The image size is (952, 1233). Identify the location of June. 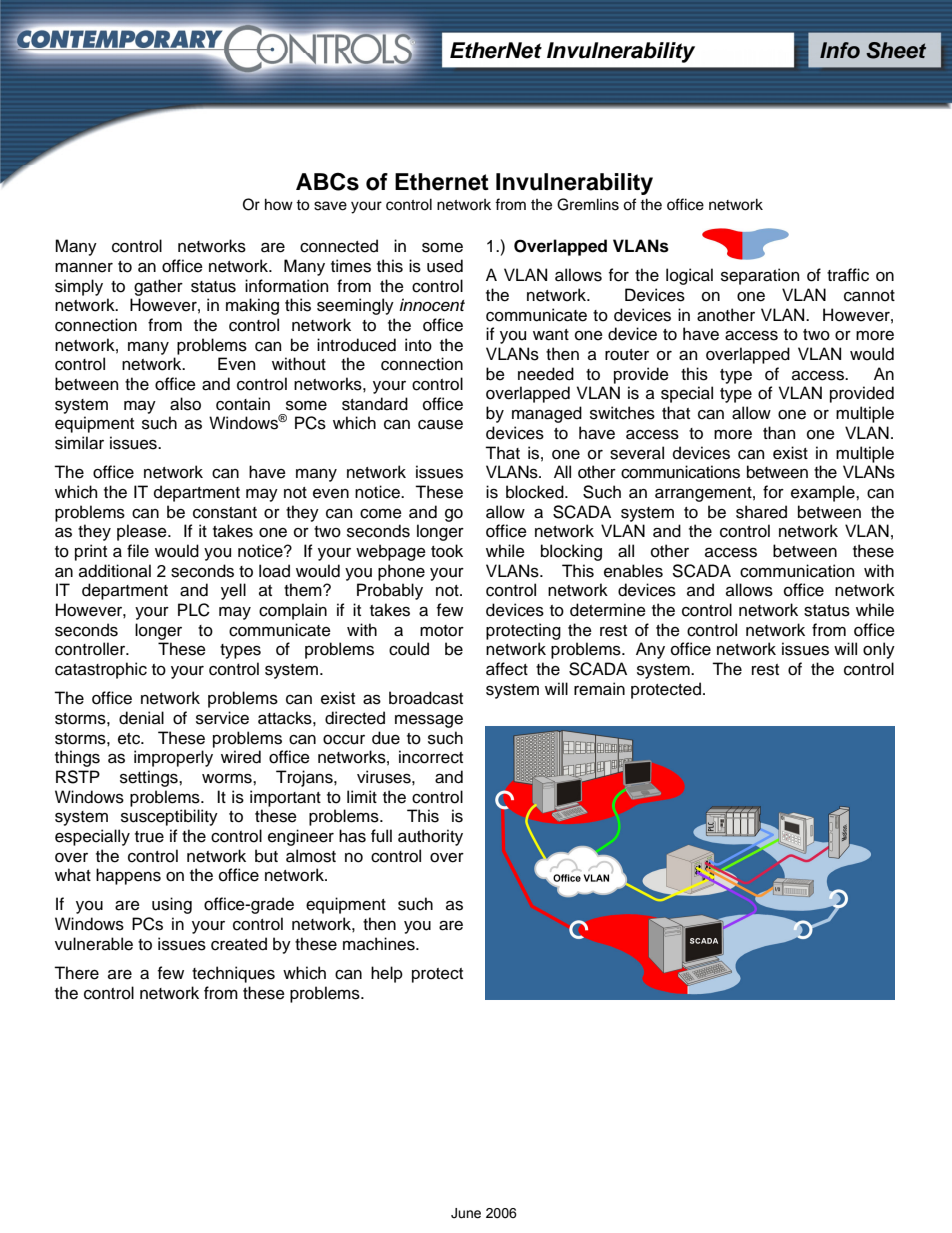
(466, 1213).
